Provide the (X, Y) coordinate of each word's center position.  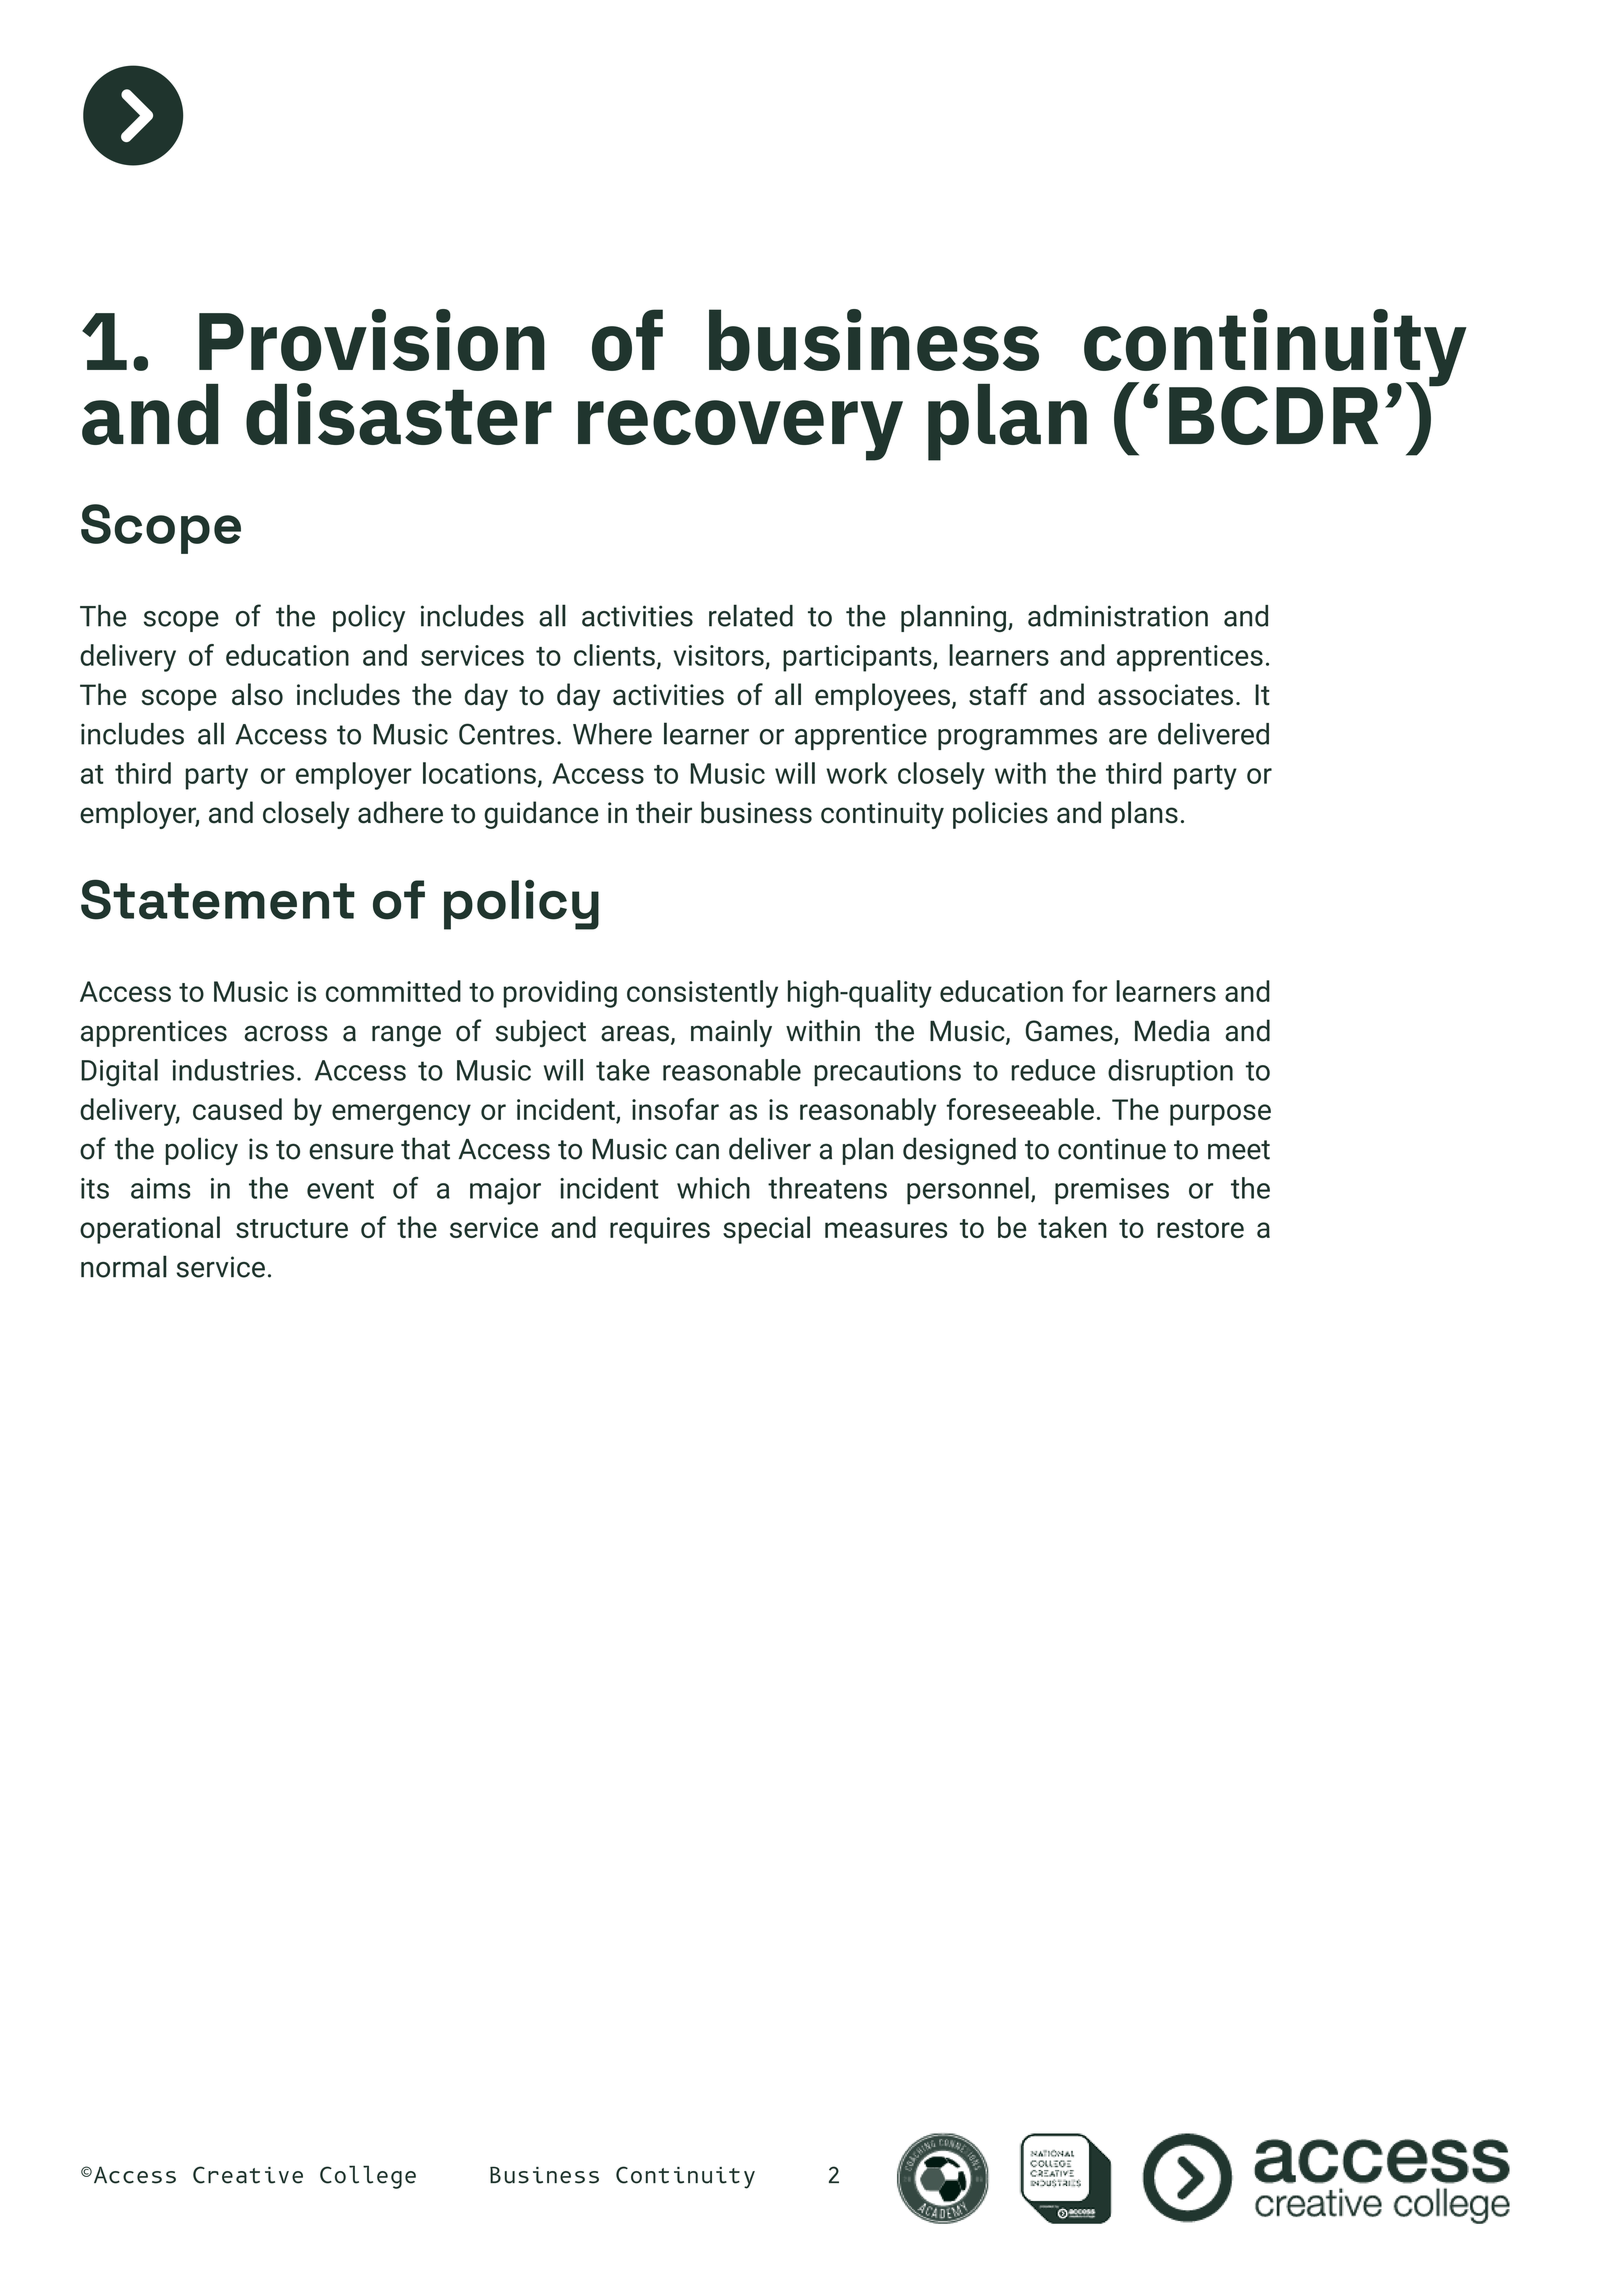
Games (1070, 1032)
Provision (372, 340)
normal (124, 1266)
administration (1118, 616)
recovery (740, 430)
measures (886, 1230)
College (368, 2177)
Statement (218, 899)
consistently (702, 994)
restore (1200, 1228)
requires (660, 1230)
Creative (248, 2175)
